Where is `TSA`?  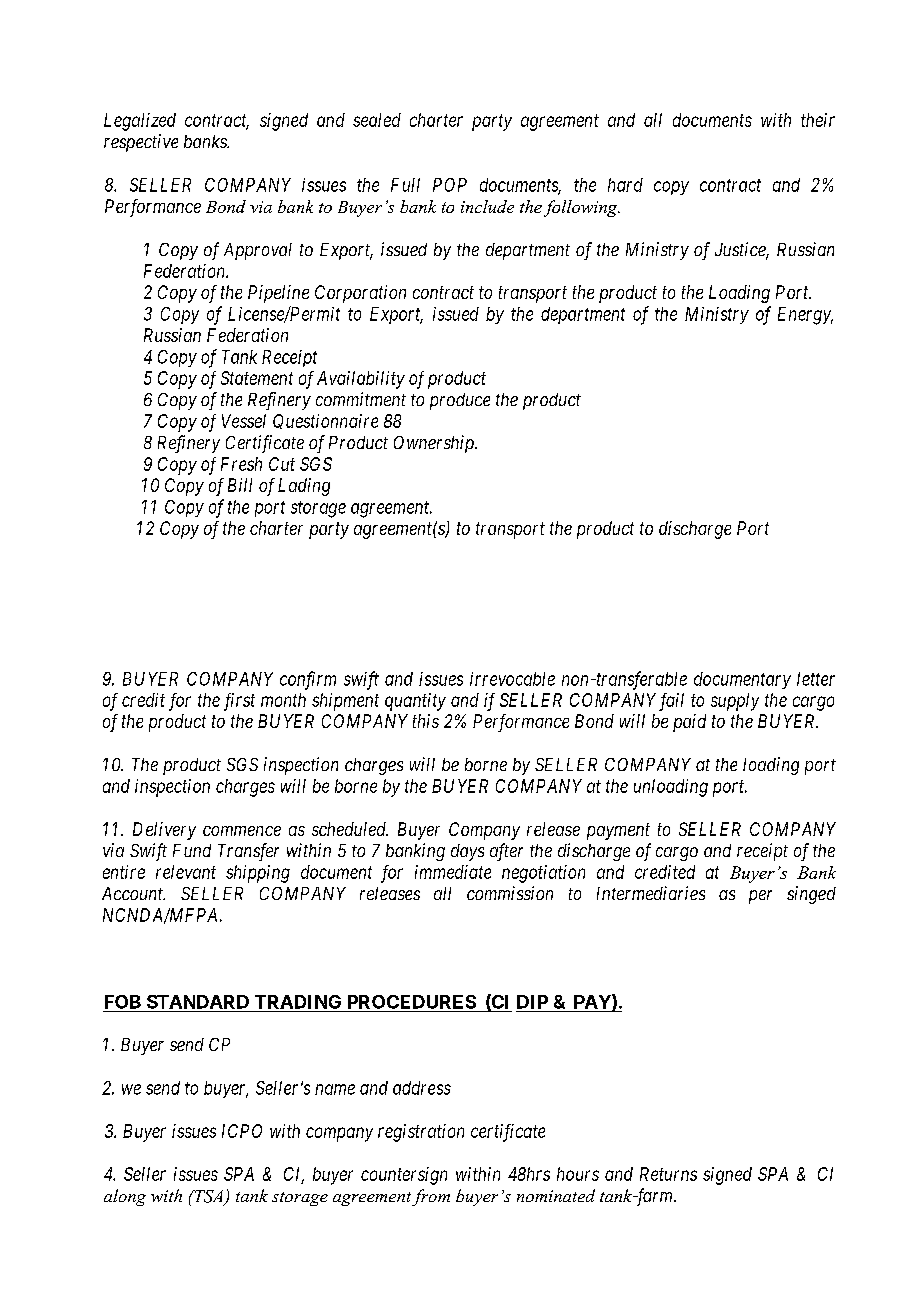
TSA is located at coordinates (209, 1197).
